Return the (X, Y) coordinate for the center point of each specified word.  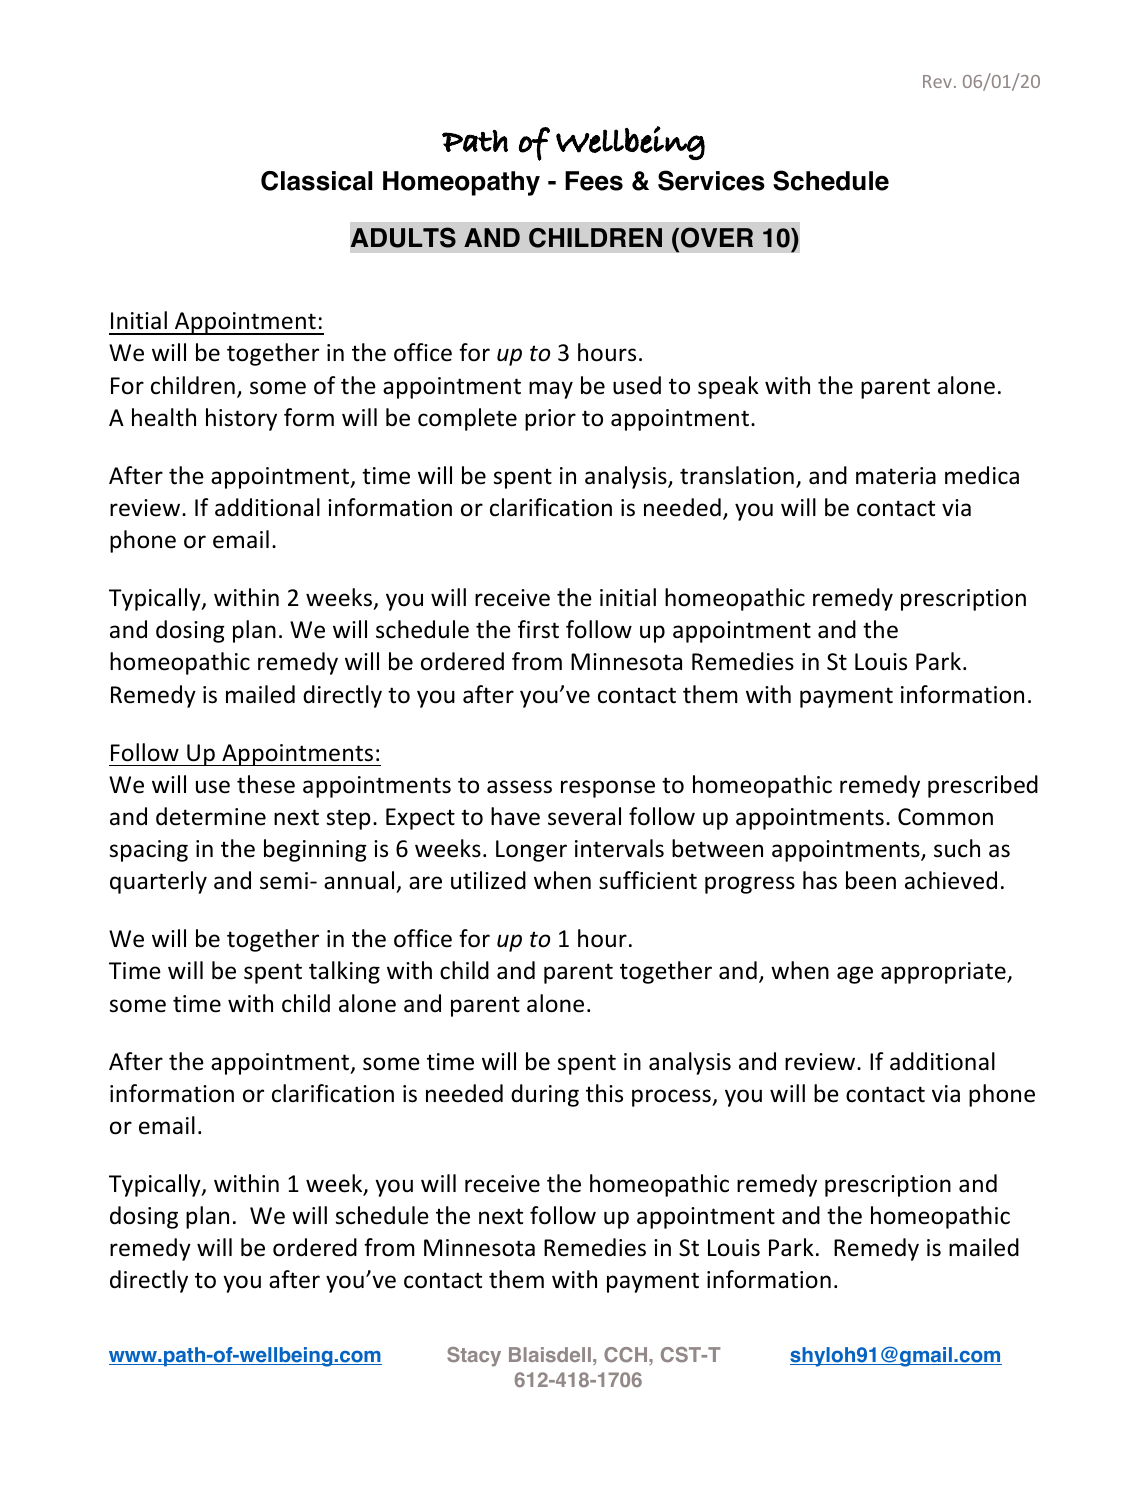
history (241, 419)
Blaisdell (550, 1354)
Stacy (474, 1357)
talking (344, 972)
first (538, 629)
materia (896, 476)
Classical (316, 181)
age (855, 975)
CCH (627, 1354)
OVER (717, 237)
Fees (594, 181)
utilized (488, 880)
